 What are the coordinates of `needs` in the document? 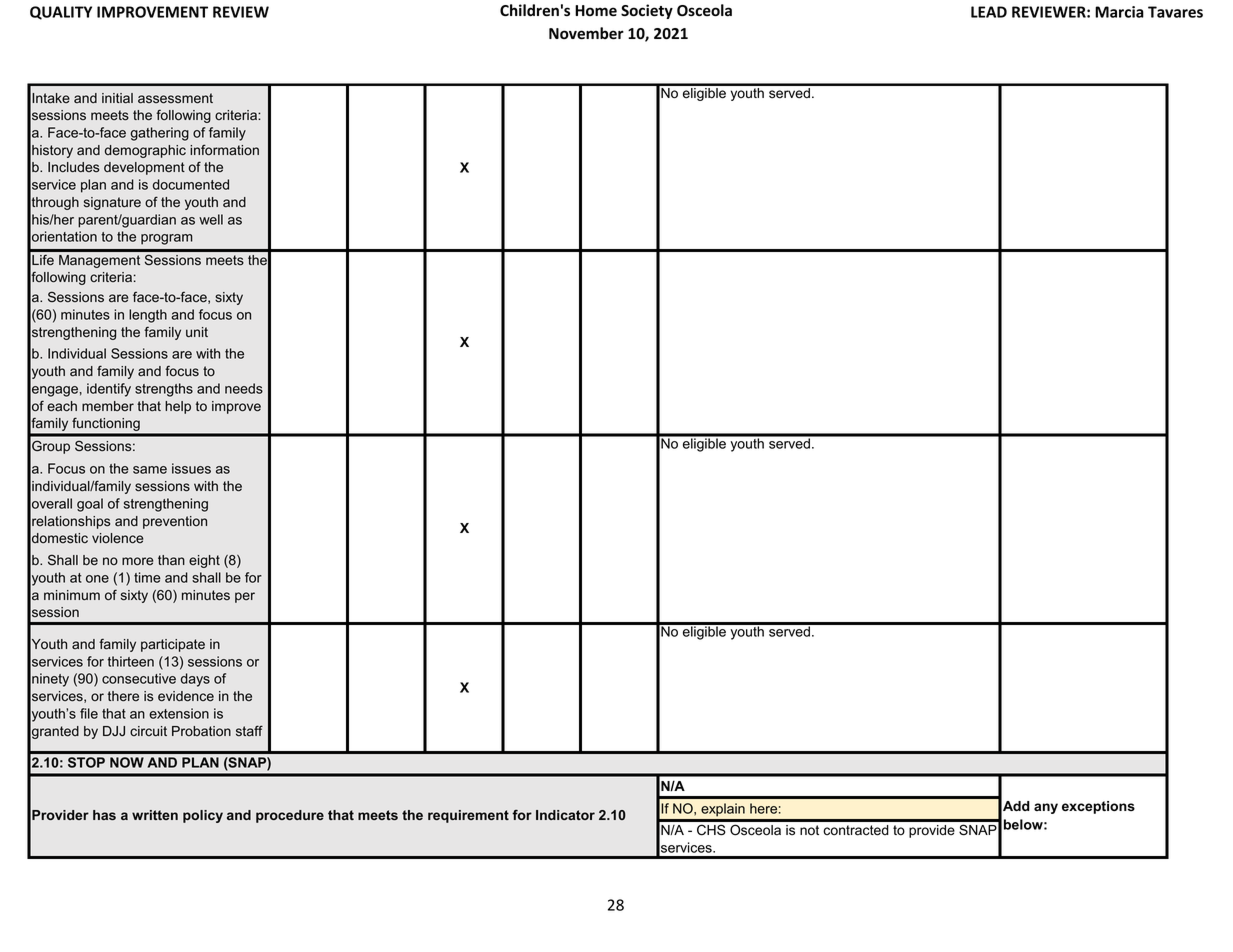 It's located at (244, 388).
